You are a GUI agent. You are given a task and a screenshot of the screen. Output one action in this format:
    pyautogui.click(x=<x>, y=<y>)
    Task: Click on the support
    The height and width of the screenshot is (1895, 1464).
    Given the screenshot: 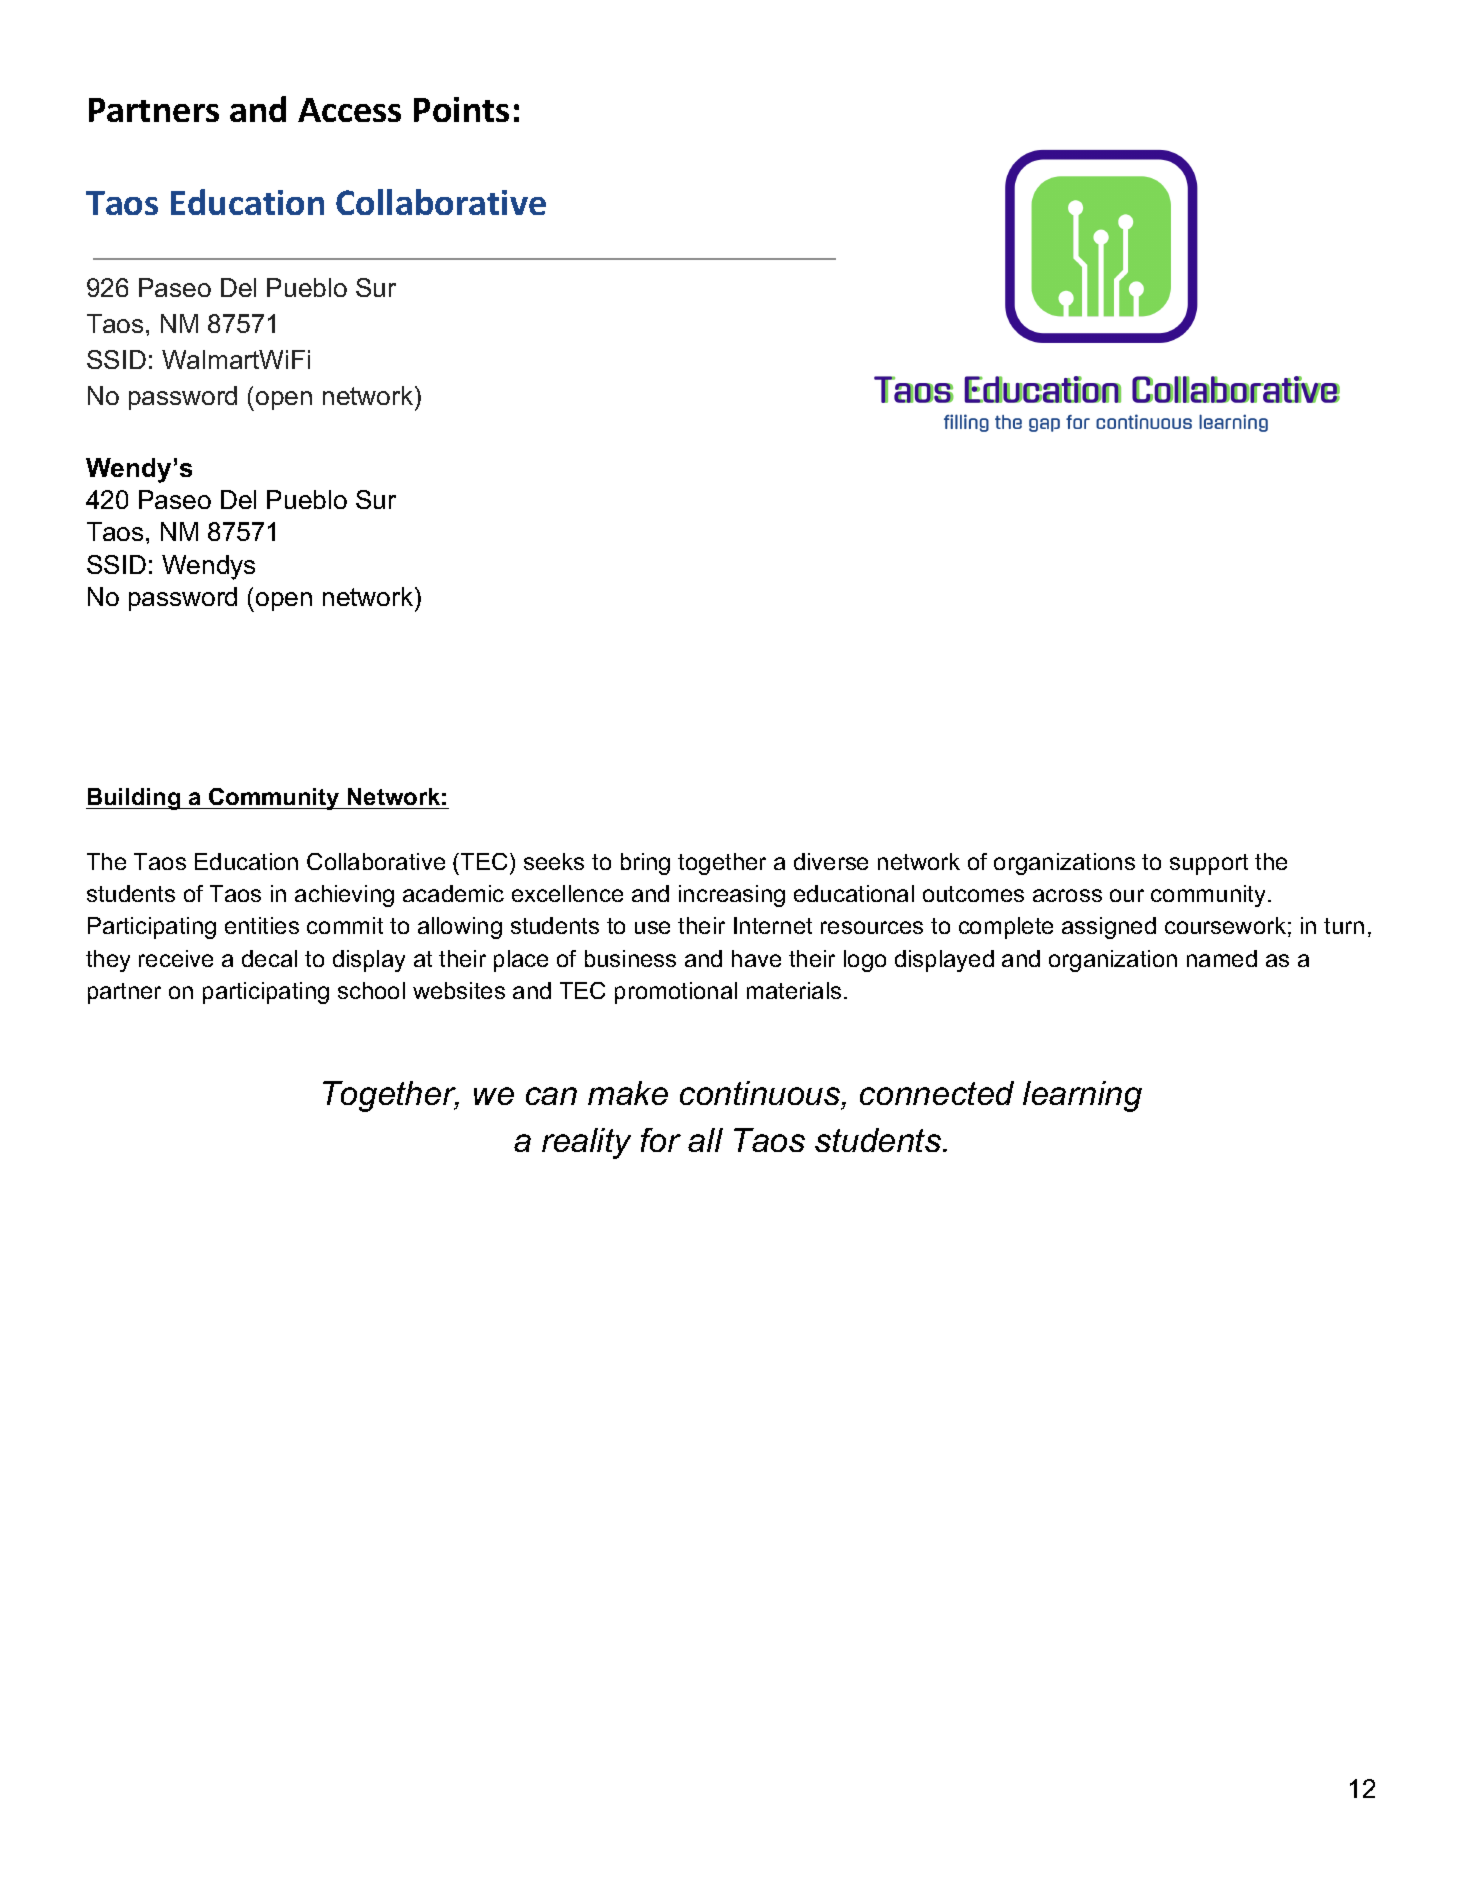 What is the action you would take?
    pyautogui.click(x=1209, y=864)
